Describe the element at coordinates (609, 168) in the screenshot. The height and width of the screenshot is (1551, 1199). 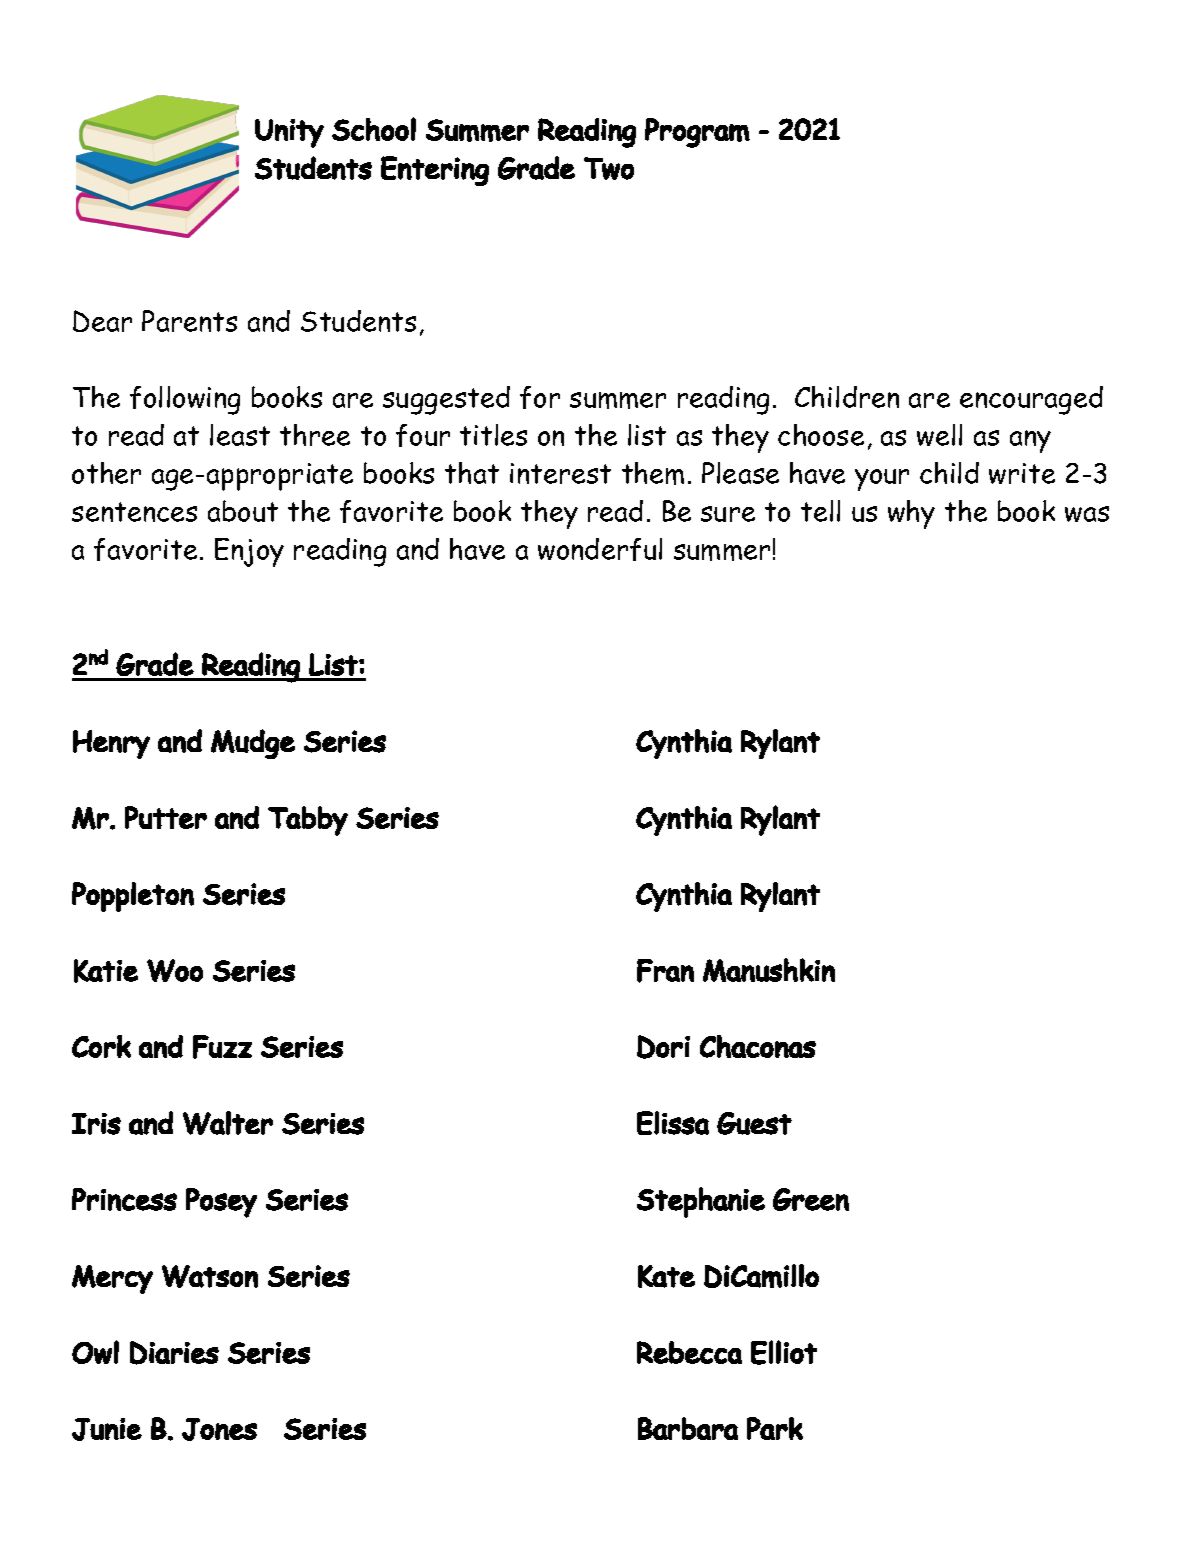
I see `Two` at that location.
